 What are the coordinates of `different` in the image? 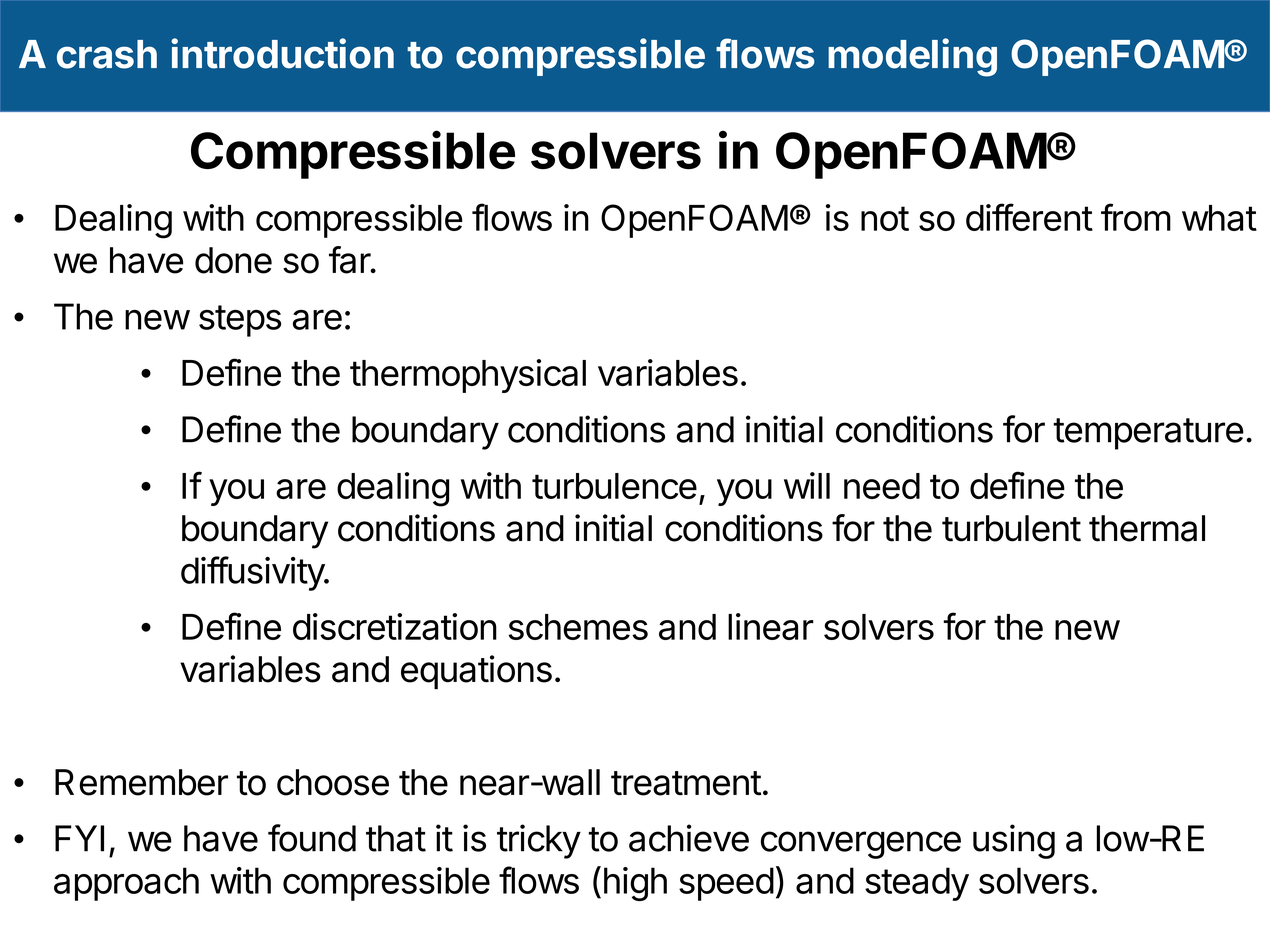 It's located at (1029, 217).
